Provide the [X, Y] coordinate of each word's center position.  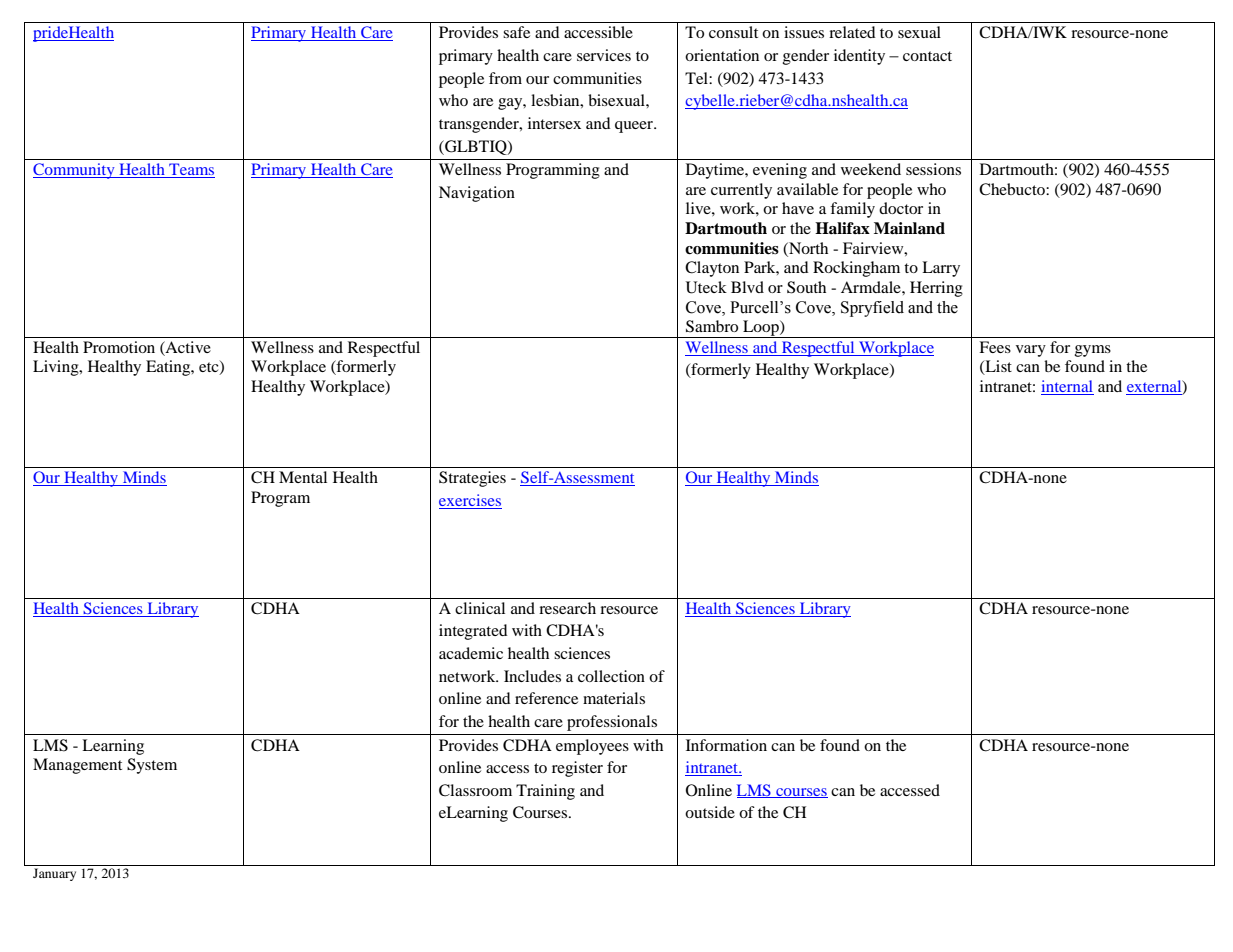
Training [545, 792]
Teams [191, 170]
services [604, 55]
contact [927, 56]
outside [710, 812]
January [54, 874]
